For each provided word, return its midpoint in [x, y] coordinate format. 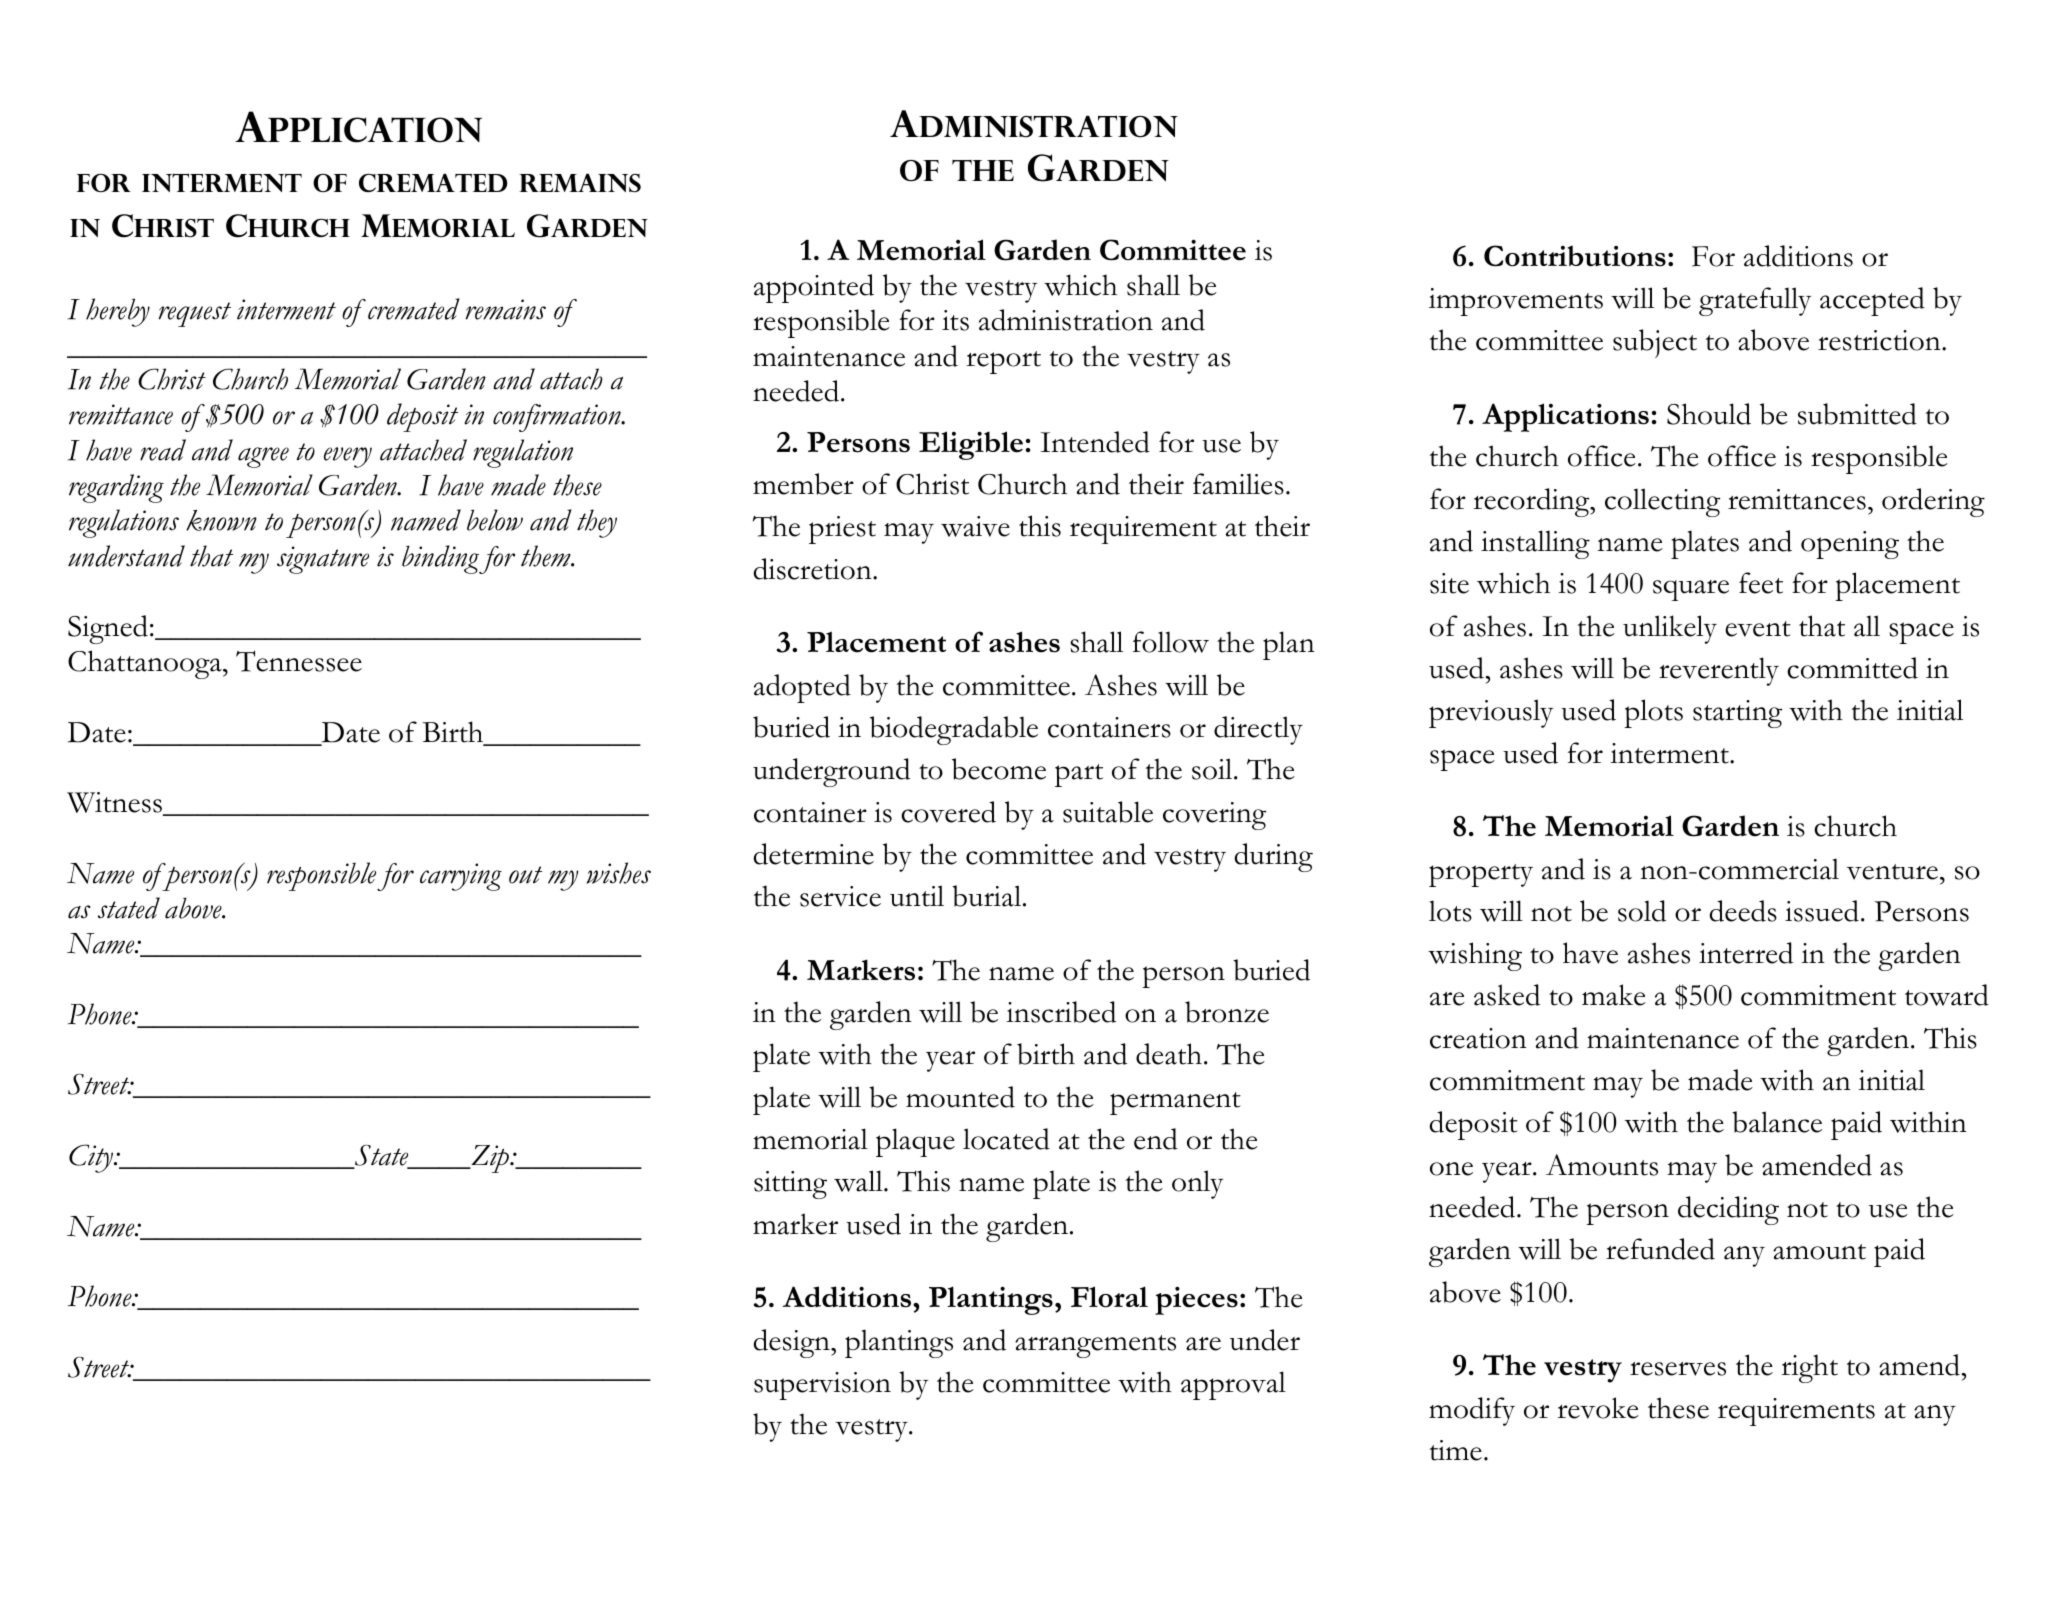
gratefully [1755, 301]
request [195, 314]
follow [1171, 642]
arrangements [1095, 1346]
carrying [461, 877]
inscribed [1061, 1012]
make [1614, 995]
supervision [822, 1386]
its [955, 320]
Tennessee [299, 661]
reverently [1719, 671]
